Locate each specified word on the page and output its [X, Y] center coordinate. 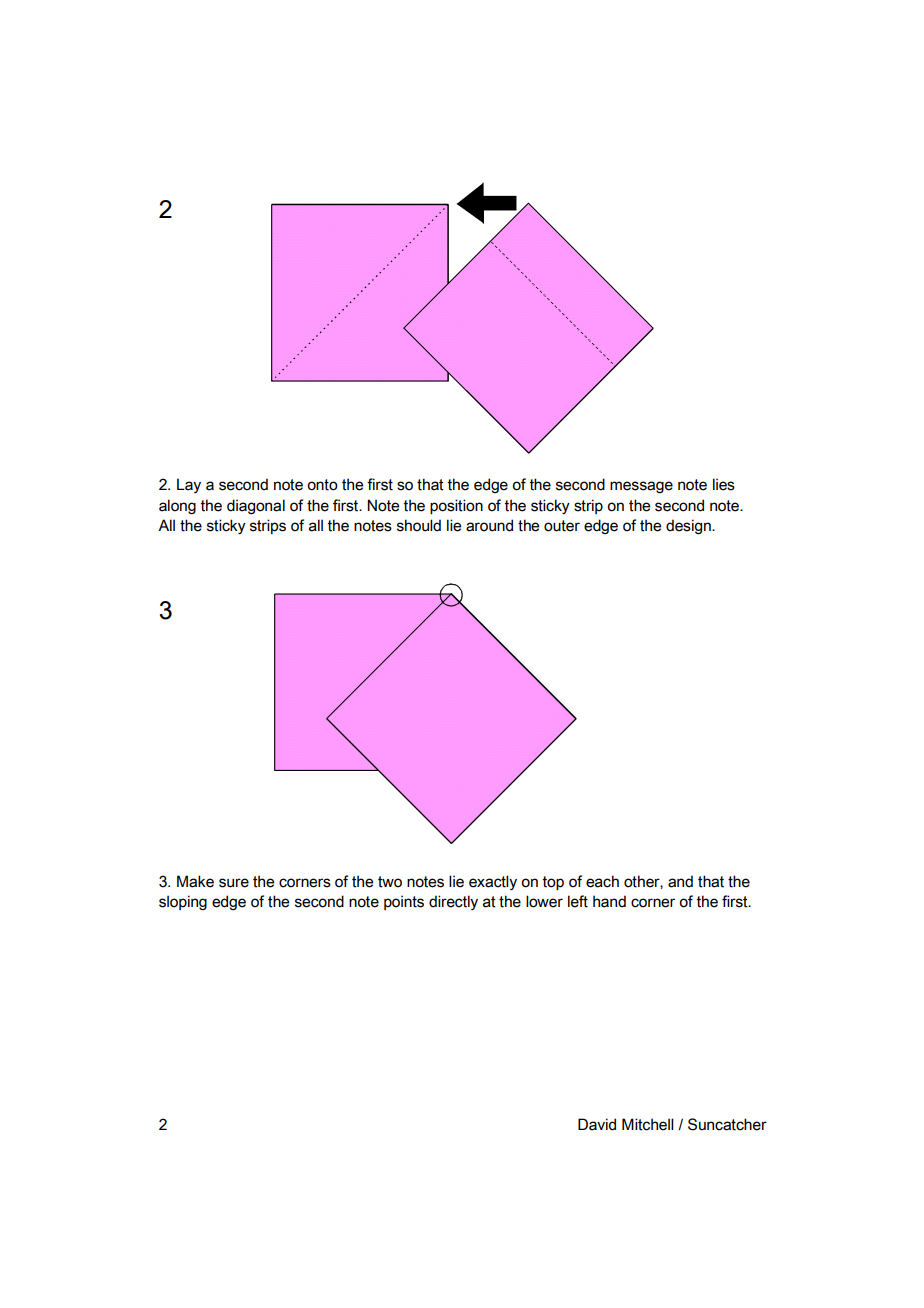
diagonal [256, 507]
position [456, 507]
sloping [183, 903]
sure [234, 883]
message [641, 487]
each [602, 881]
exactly [493, 882]
